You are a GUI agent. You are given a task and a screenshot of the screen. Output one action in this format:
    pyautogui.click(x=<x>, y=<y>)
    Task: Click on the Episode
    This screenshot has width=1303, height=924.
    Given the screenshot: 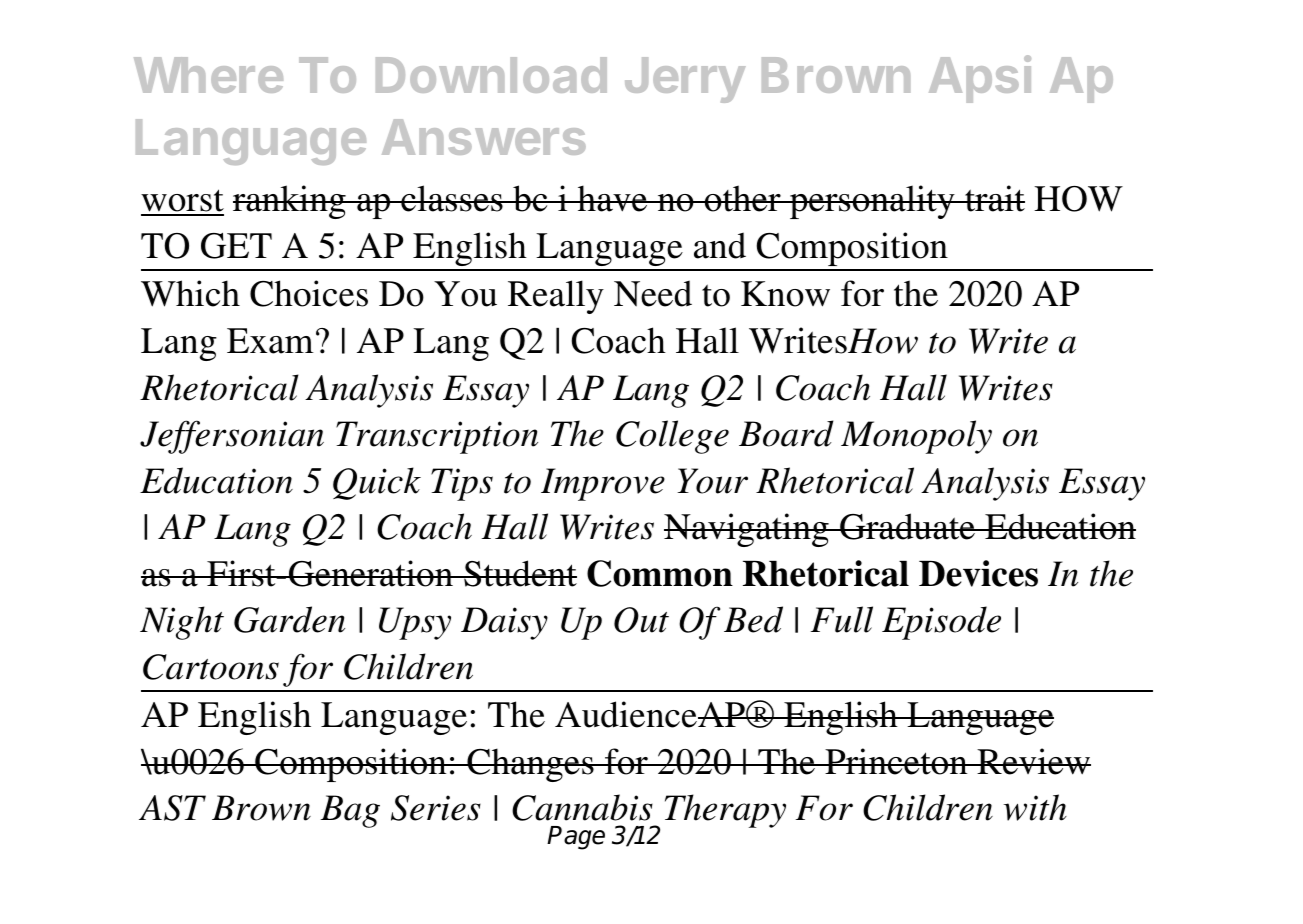 What is the action you would take?
    pyautogui.click(x=941, y=623)
